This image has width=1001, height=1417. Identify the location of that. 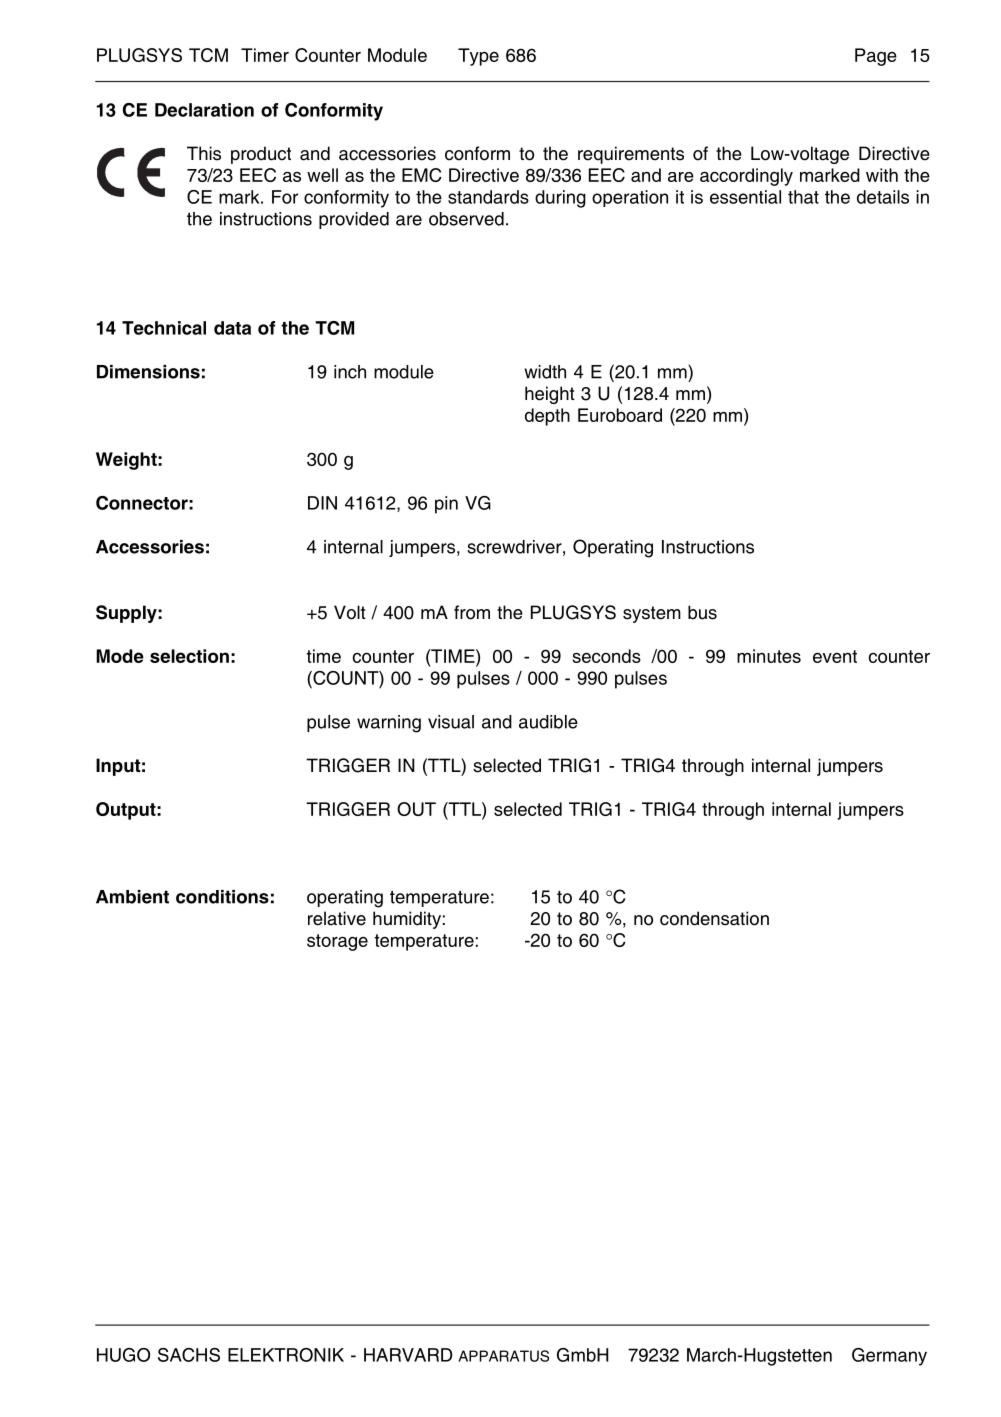
(803, 197).
